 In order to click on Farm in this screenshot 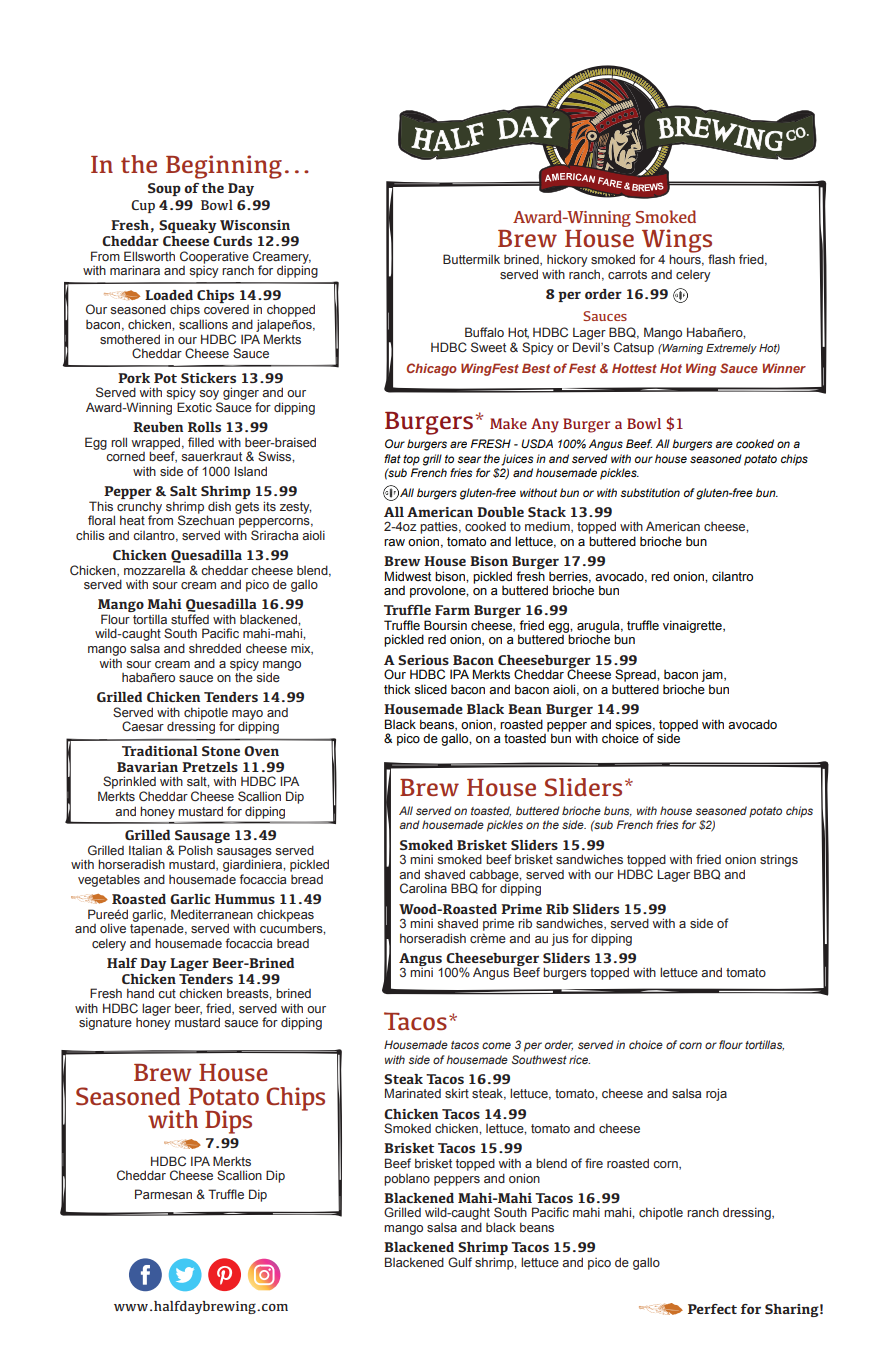, I will do `click(452, 610)`.
